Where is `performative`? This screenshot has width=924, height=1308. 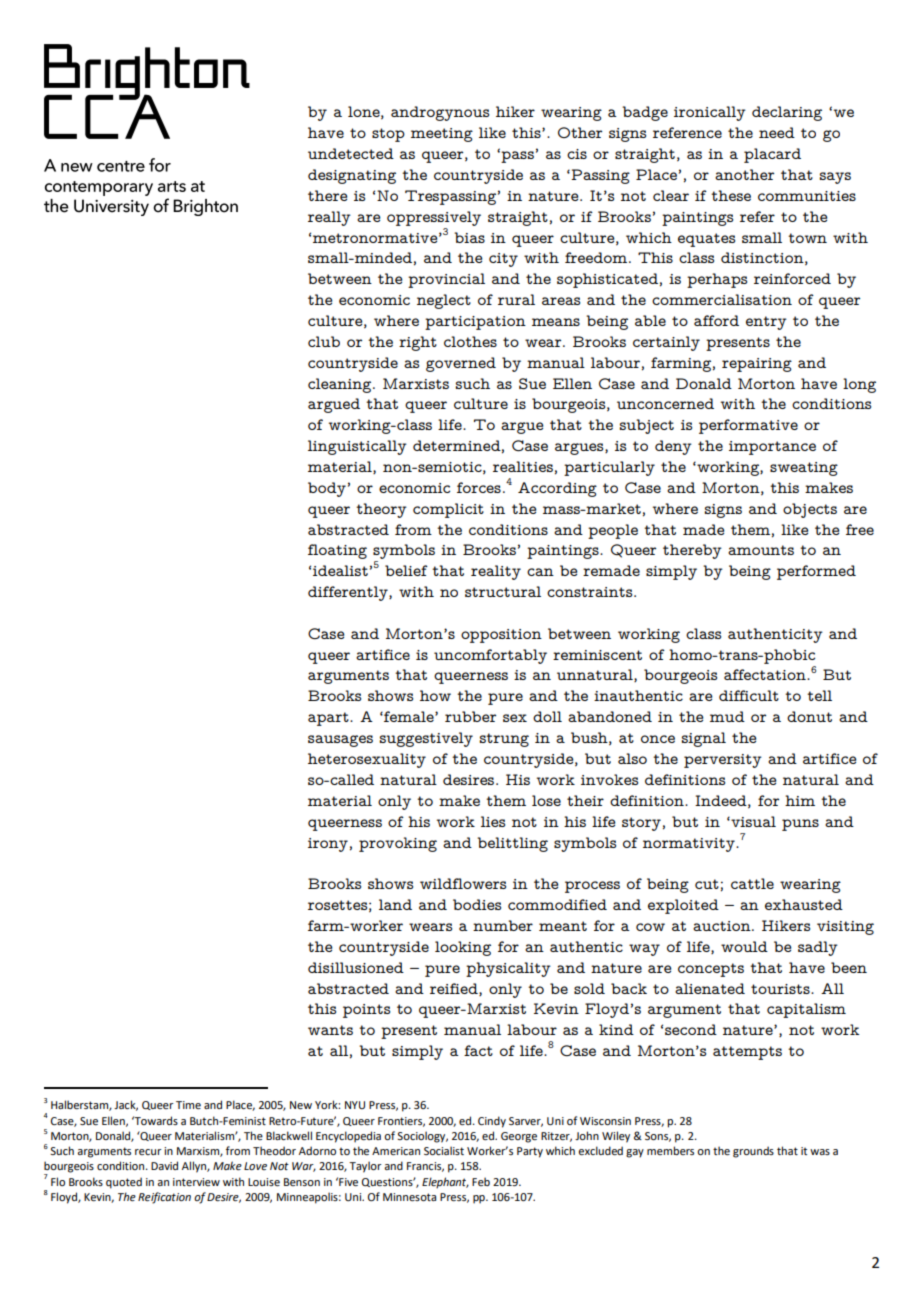
performative is located at coordinates (748, 426).
